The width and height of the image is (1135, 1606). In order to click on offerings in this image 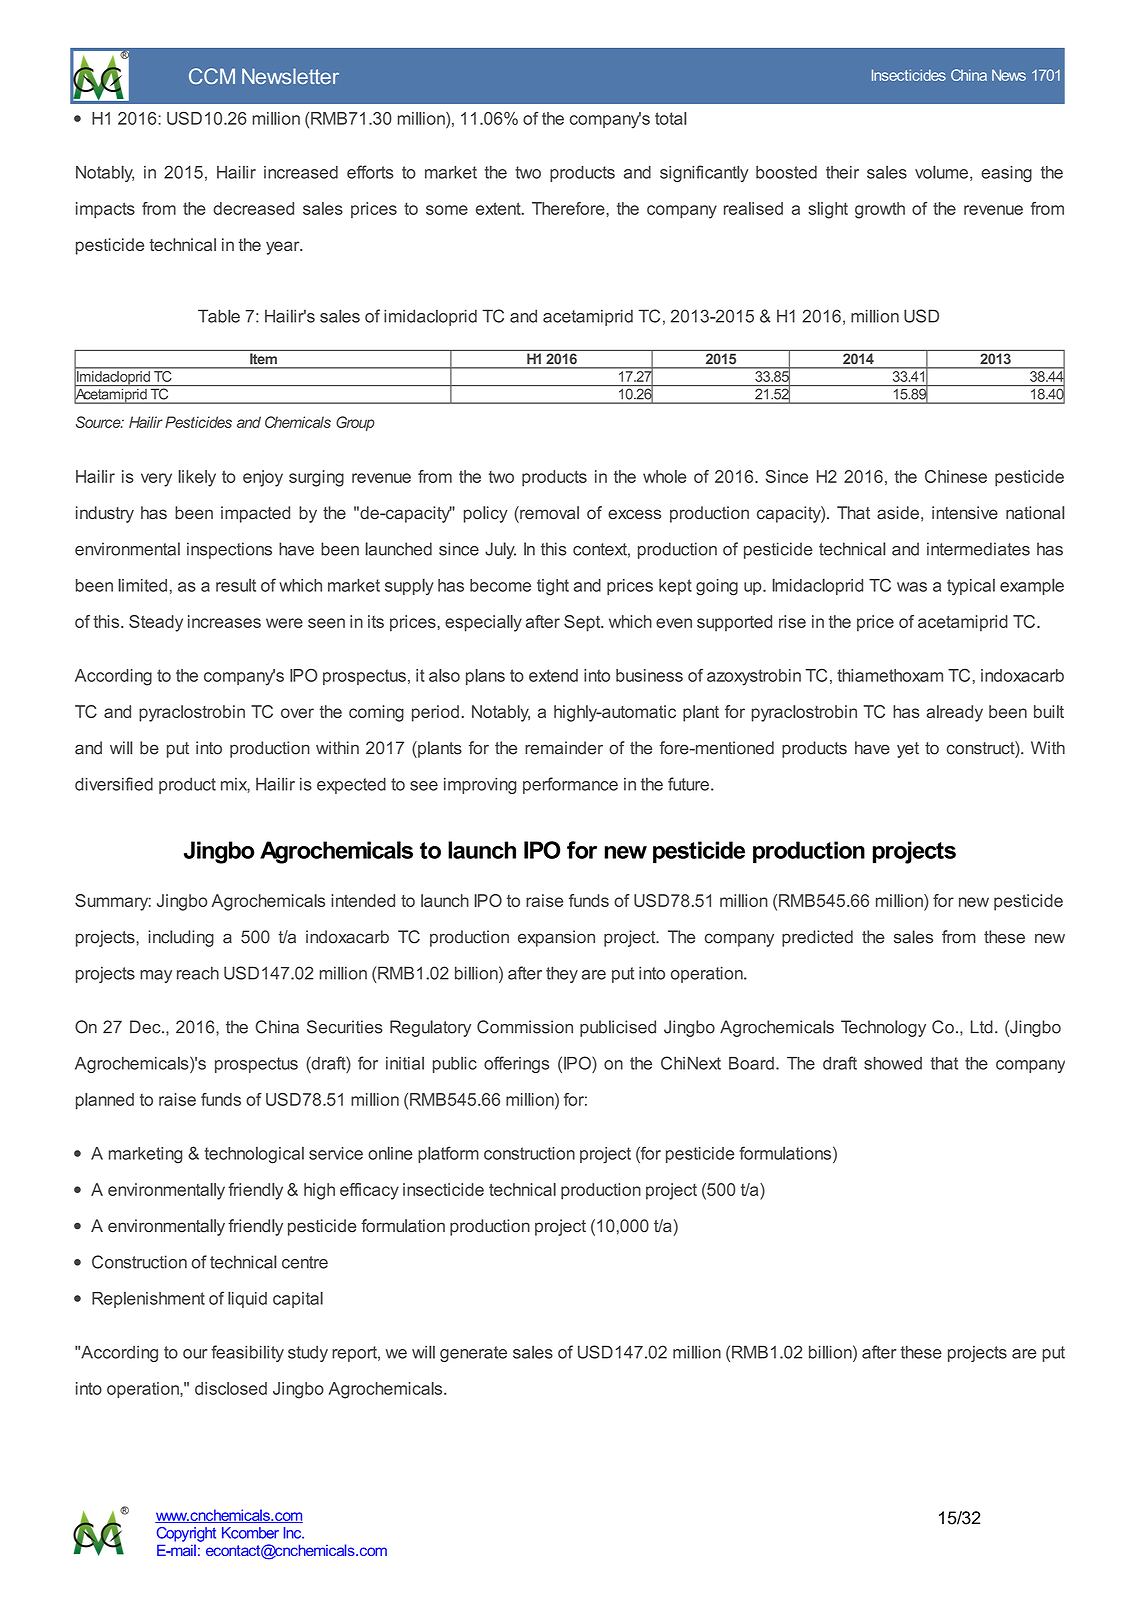, I will do `click(516, 1064)`.
